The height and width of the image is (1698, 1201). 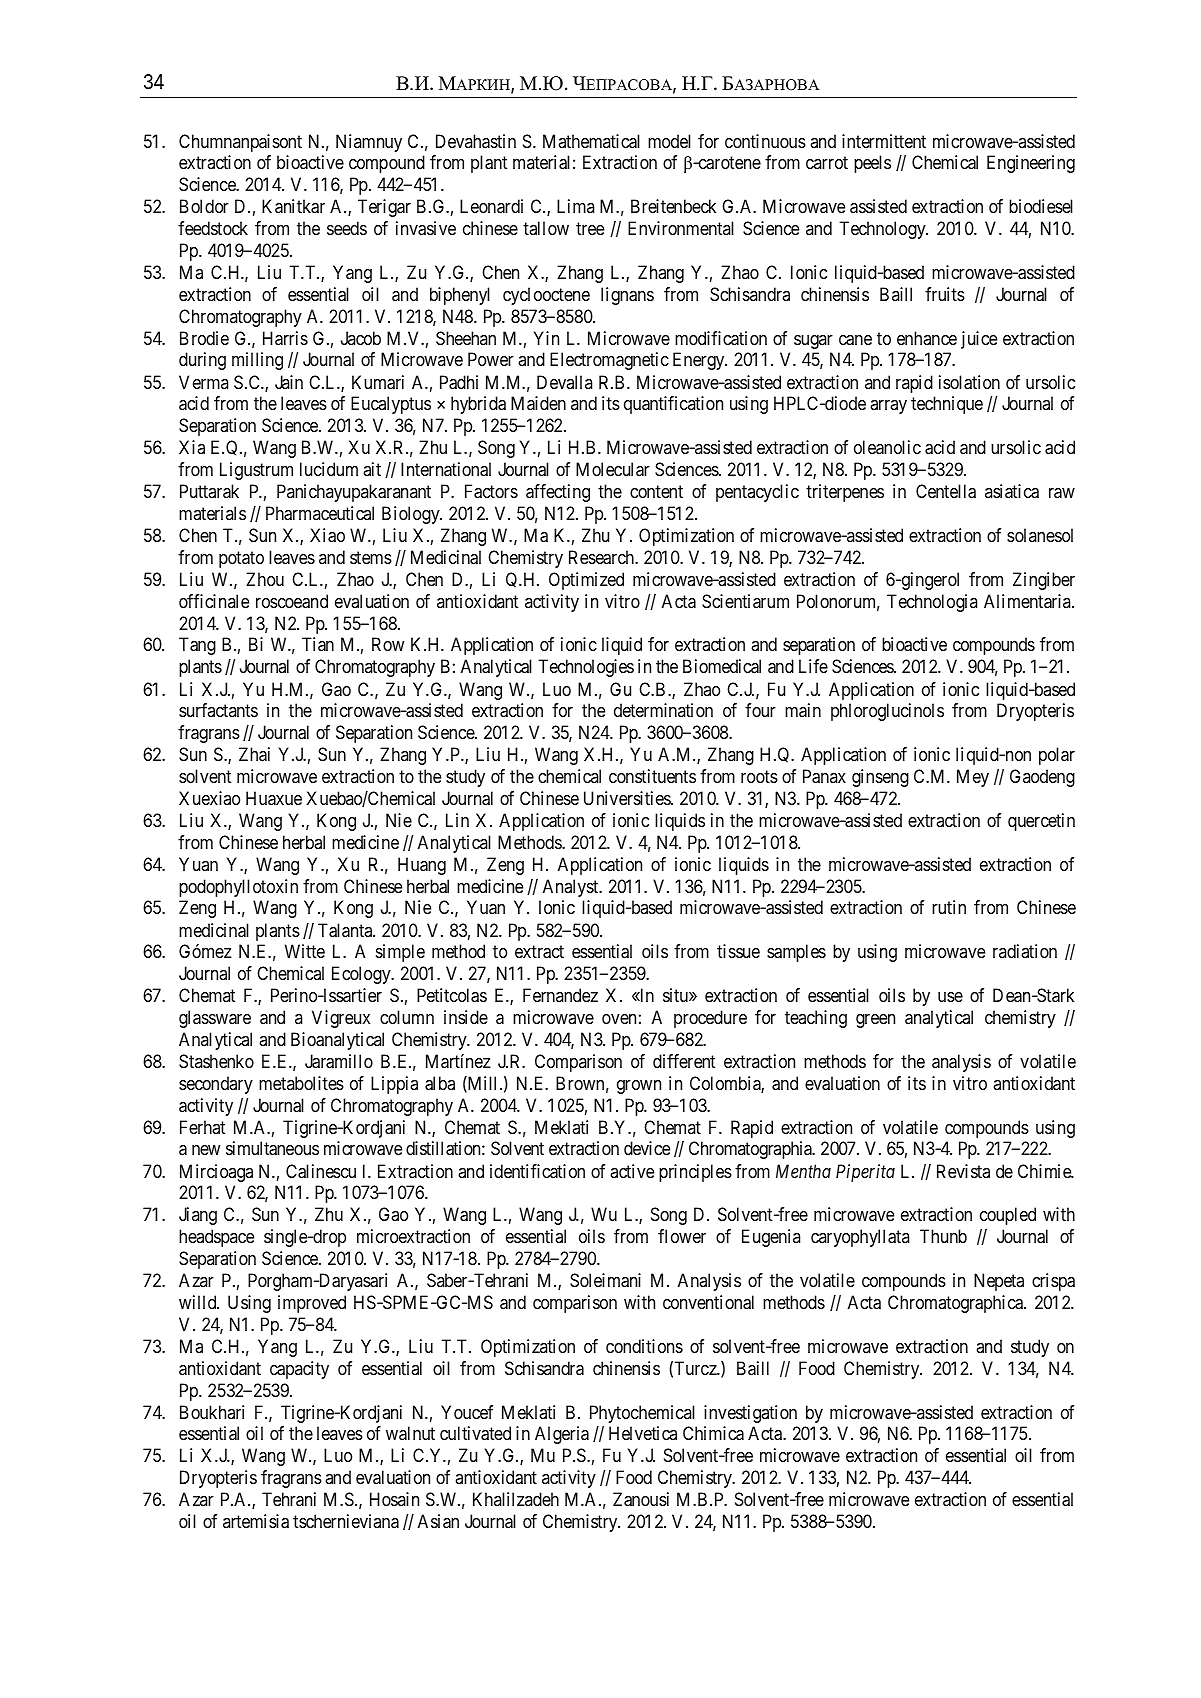 What do you see at coordinates (238, 888) in the image?
I see `podophyllotoxin` at bounding box center [238, 888].
